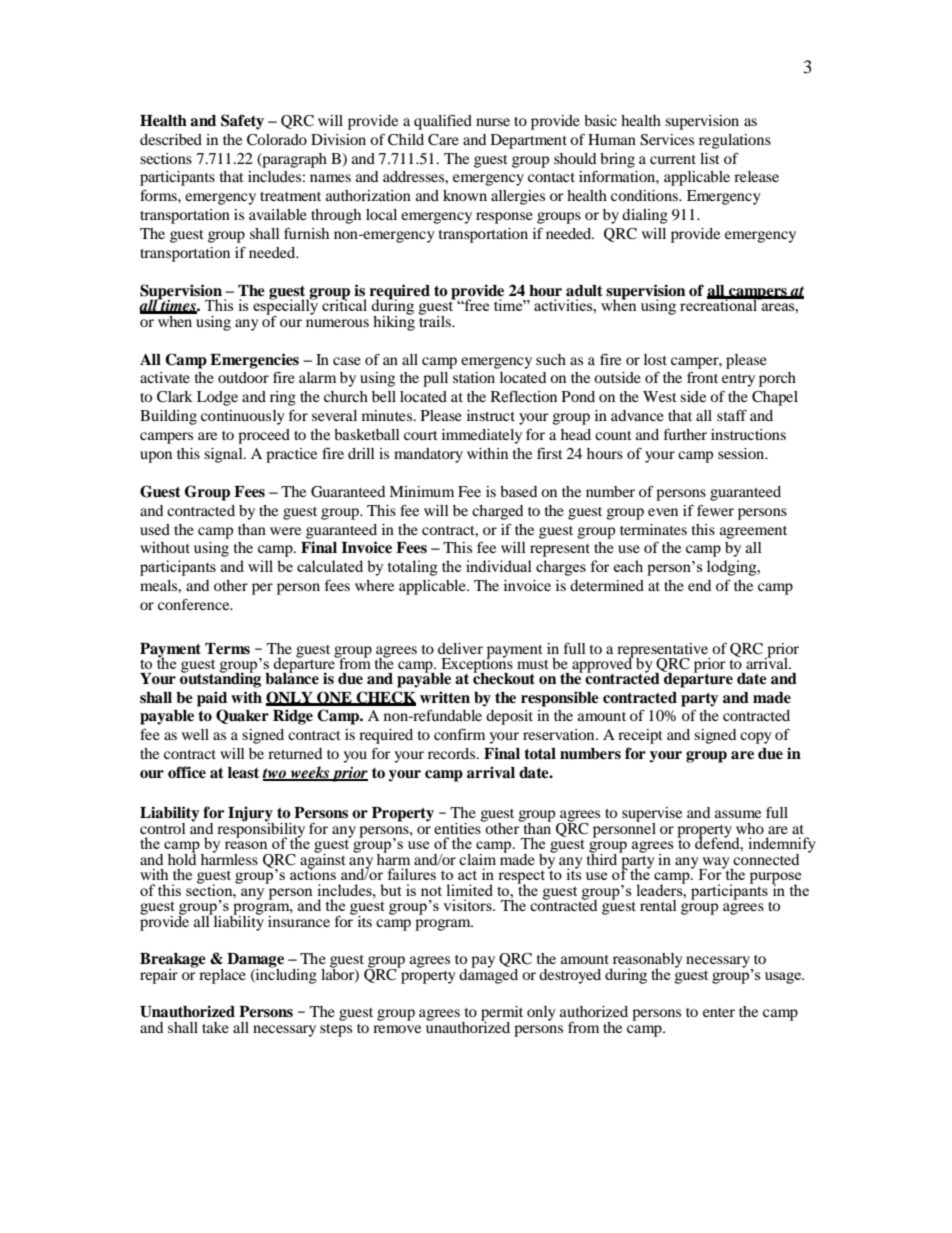 This document has width=952, height=1233. Describe the element at coordinates (443, 140) in the document. I see `Care` at that location.
